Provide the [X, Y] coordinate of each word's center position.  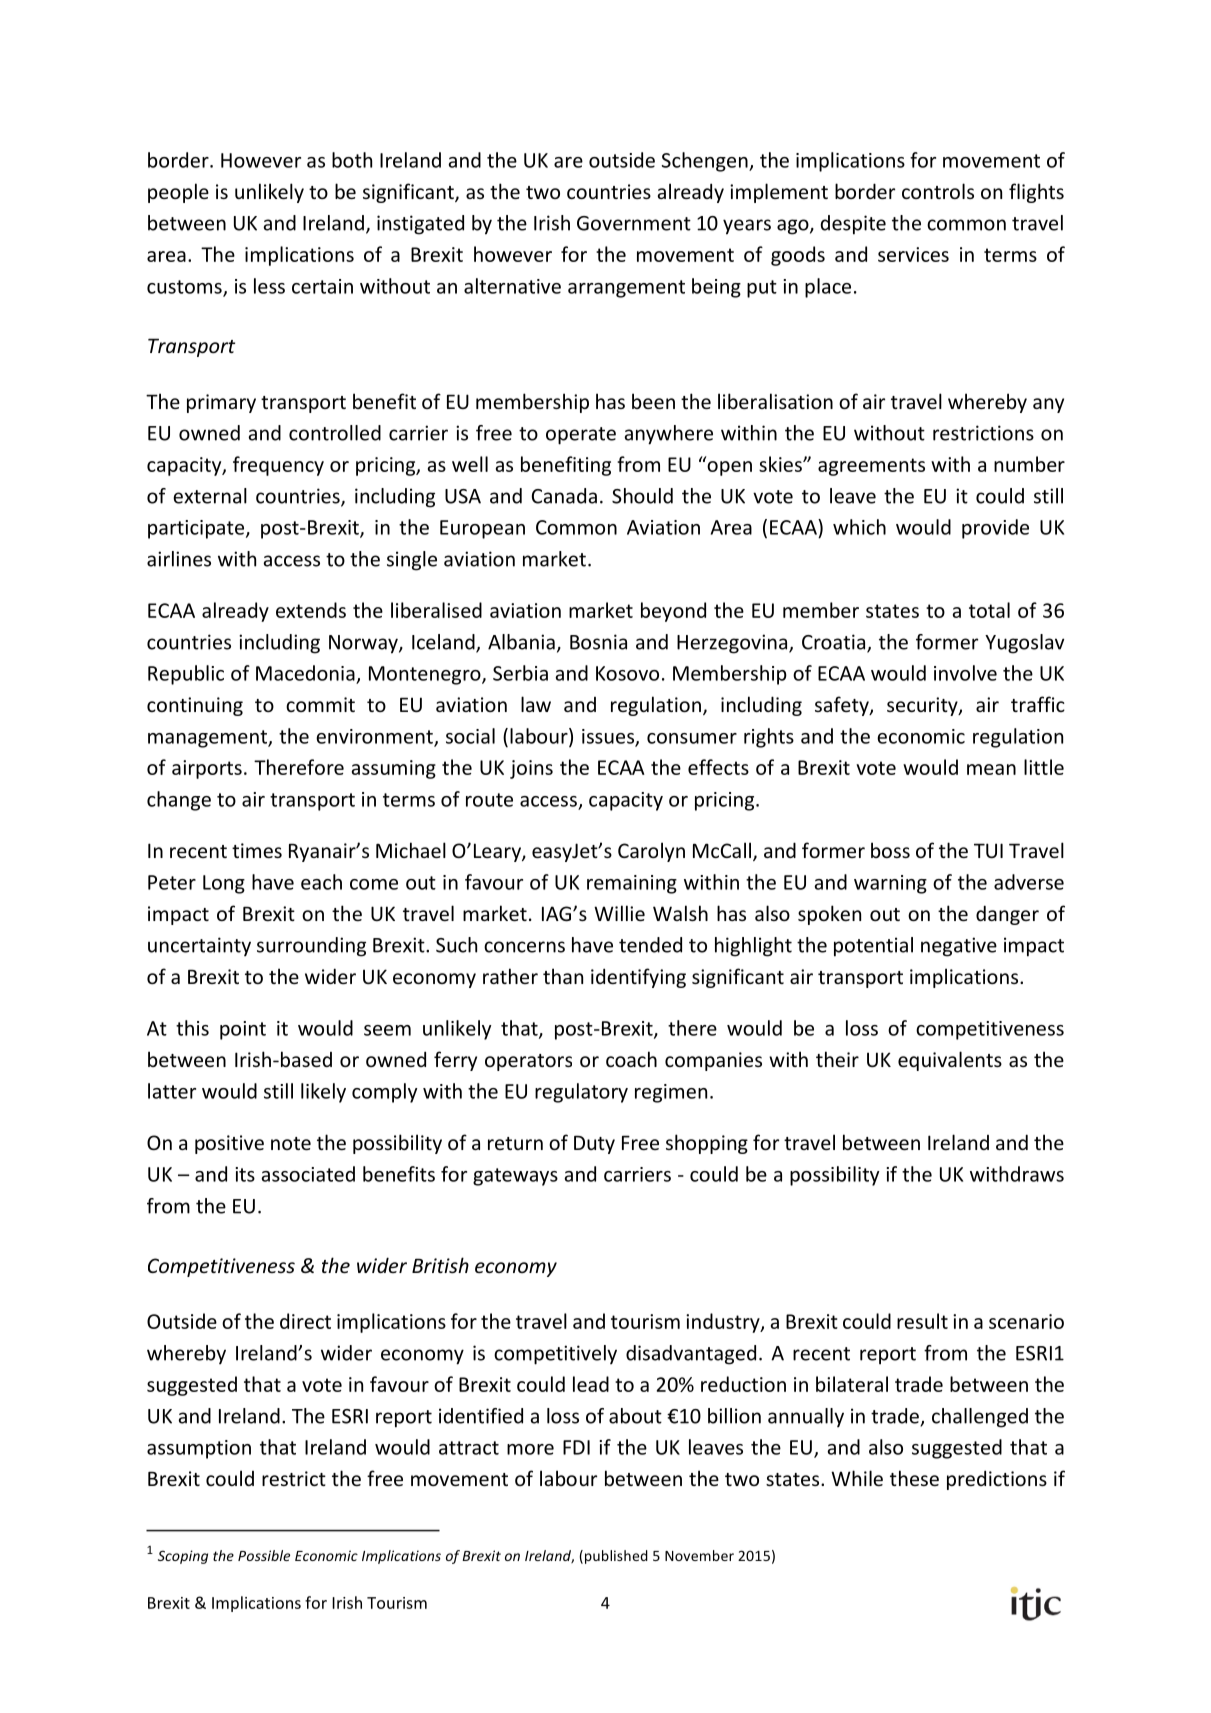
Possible [264, 1555]
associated [308, 1174]
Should [642, 496]
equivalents [950, 1061]
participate [197, 529]
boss [890, 850]
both [352, 160]
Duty [594, 1144]
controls [938, 191]
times [257, 850]
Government [634, 223]
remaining [632, 884]
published [616, 1557]
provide [995, 529]
